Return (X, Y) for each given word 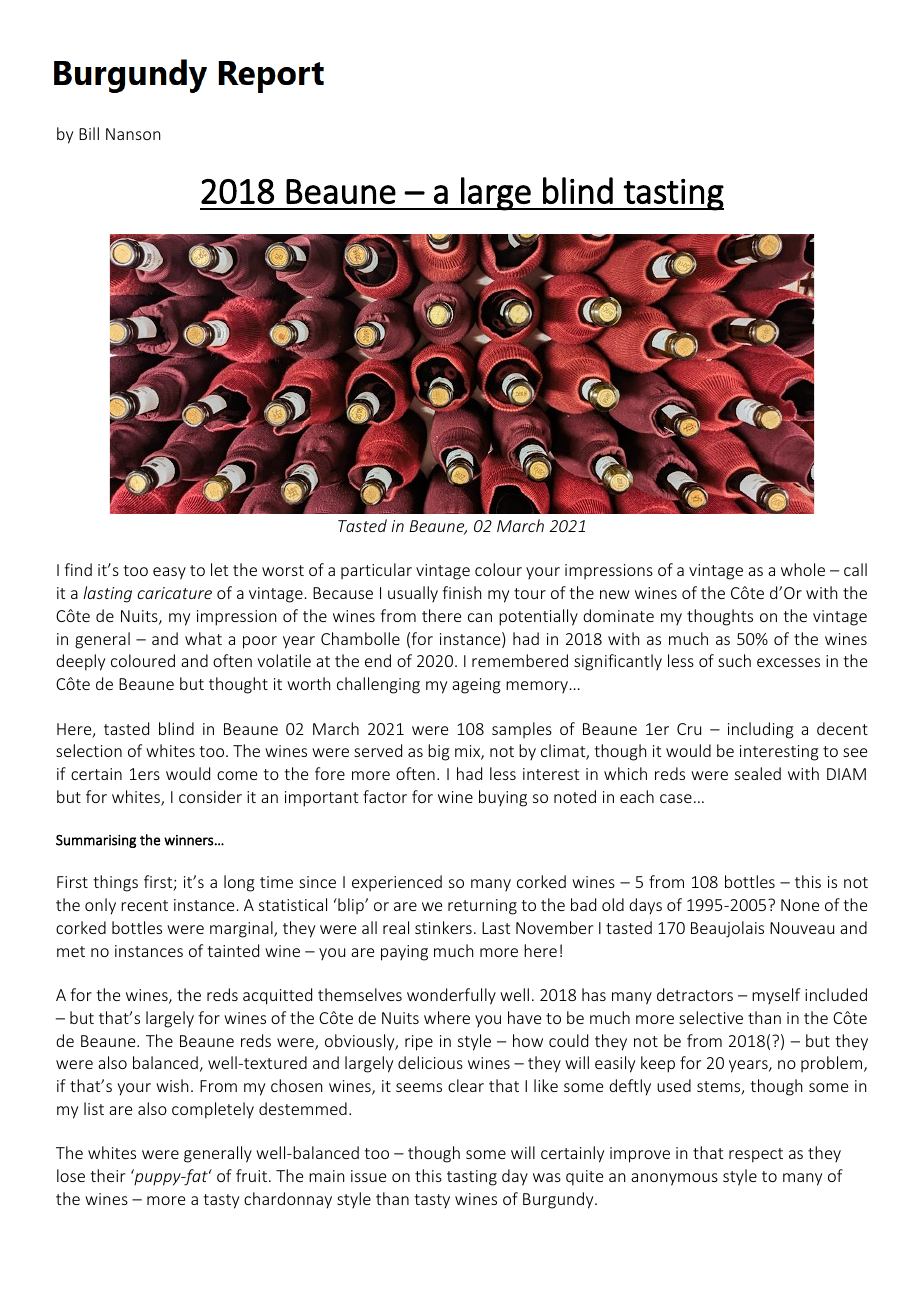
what (203, 638)
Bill (89, 133)
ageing (476, 686)
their (107, 1175)
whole (803, 569)
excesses (788, 662)
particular (376, 571)
